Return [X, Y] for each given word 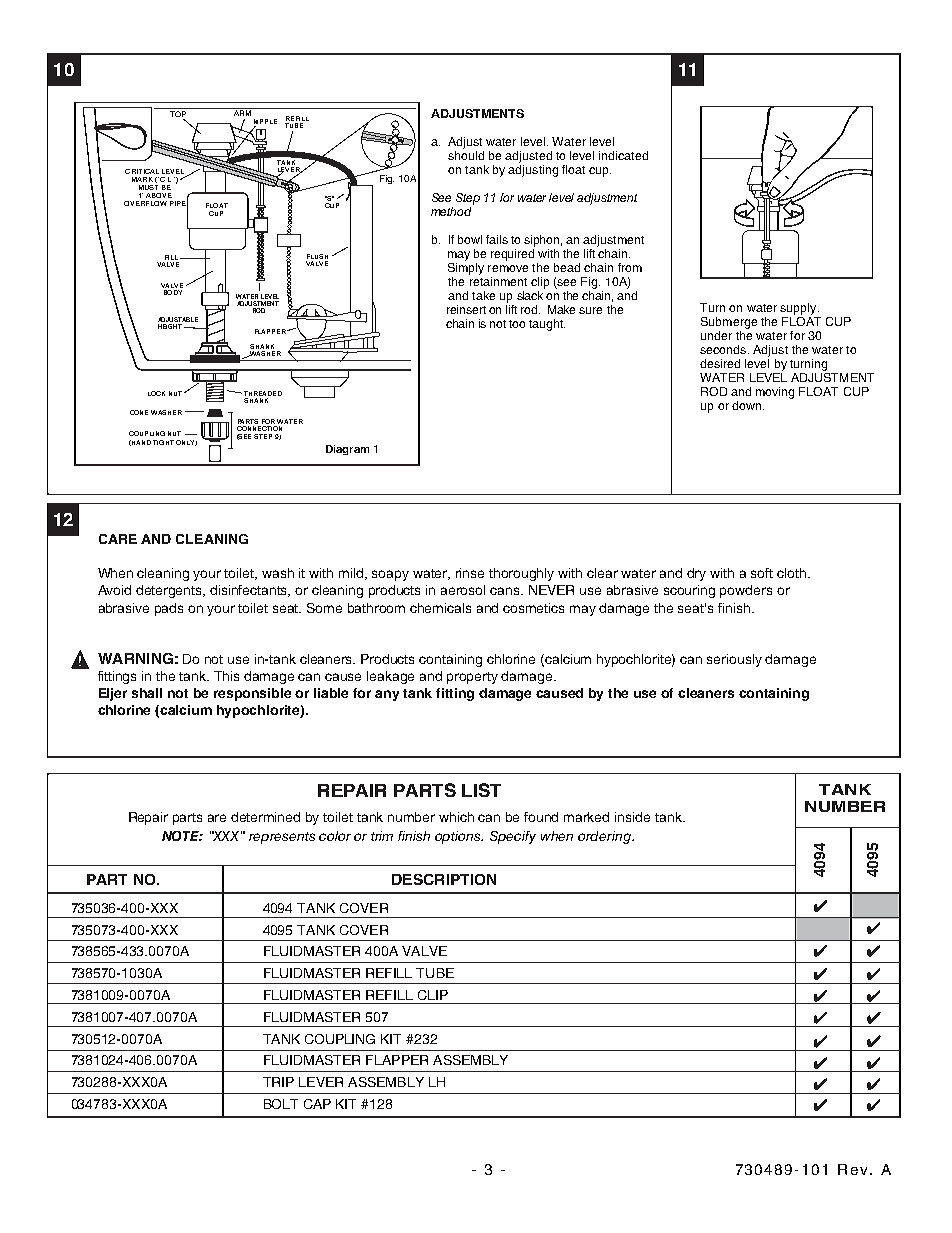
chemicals [440, 608]
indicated [623, 155]
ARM [242, 112]
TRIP [278, 1082]
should [466, 154]
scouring [689, 591]
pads [169, 609]
